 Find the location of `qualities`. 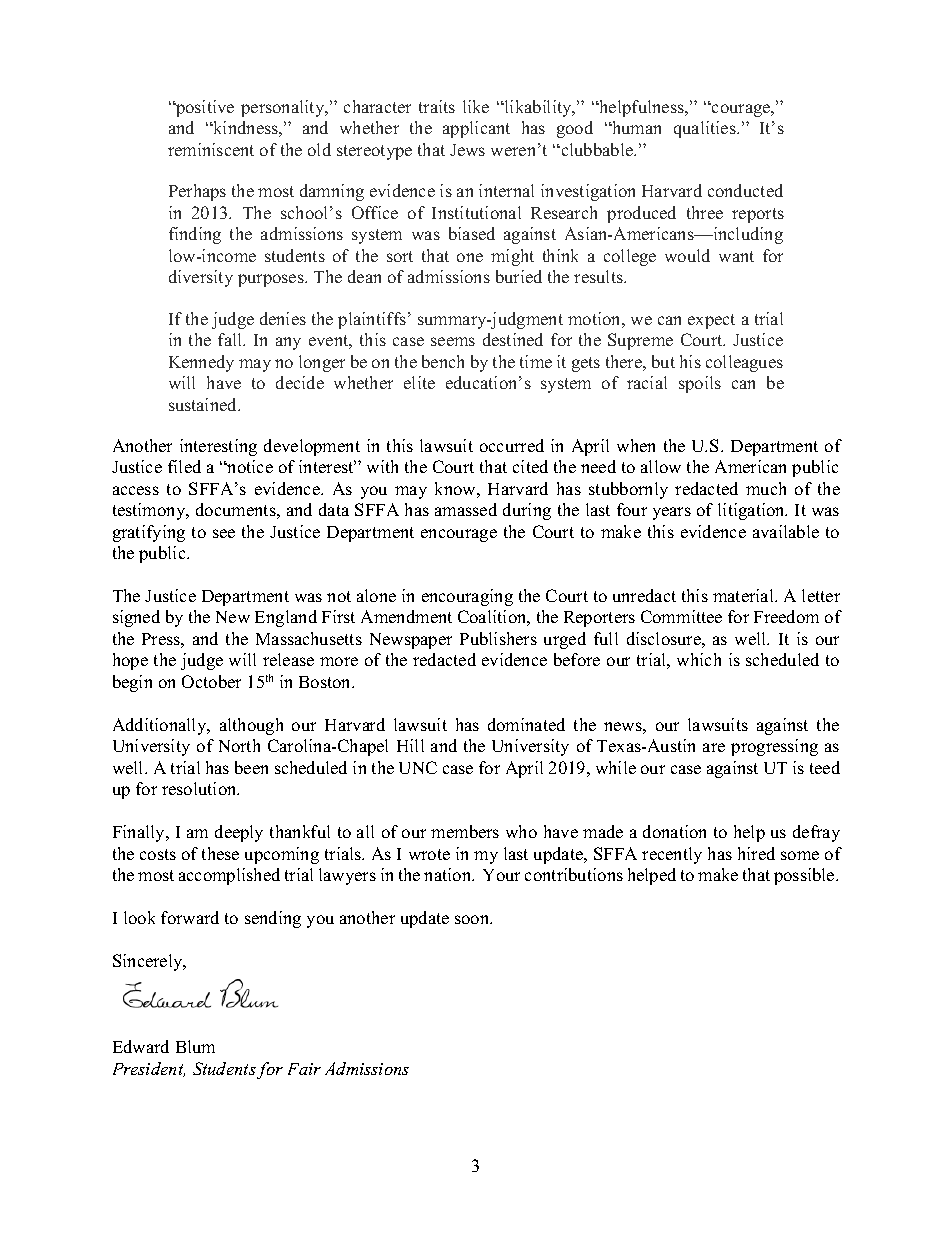

qualities is located at coordinates (706, 129).
